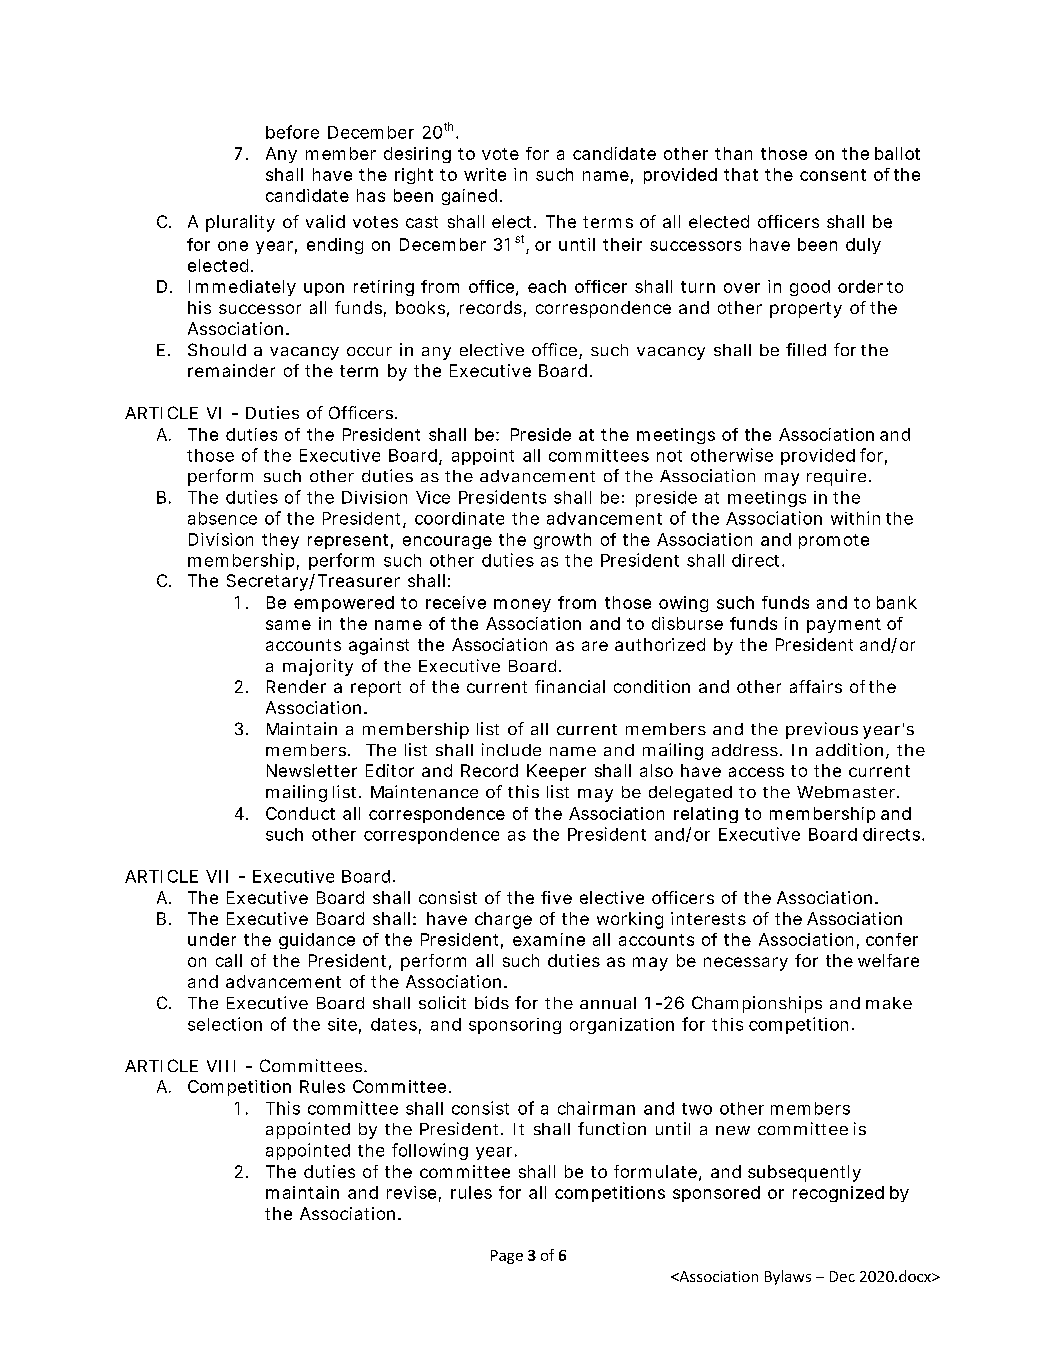 The height and width of the document is (1372, 1060). Describe the element at coordinates (834, 541) in the document. I see `promote` at that location.
